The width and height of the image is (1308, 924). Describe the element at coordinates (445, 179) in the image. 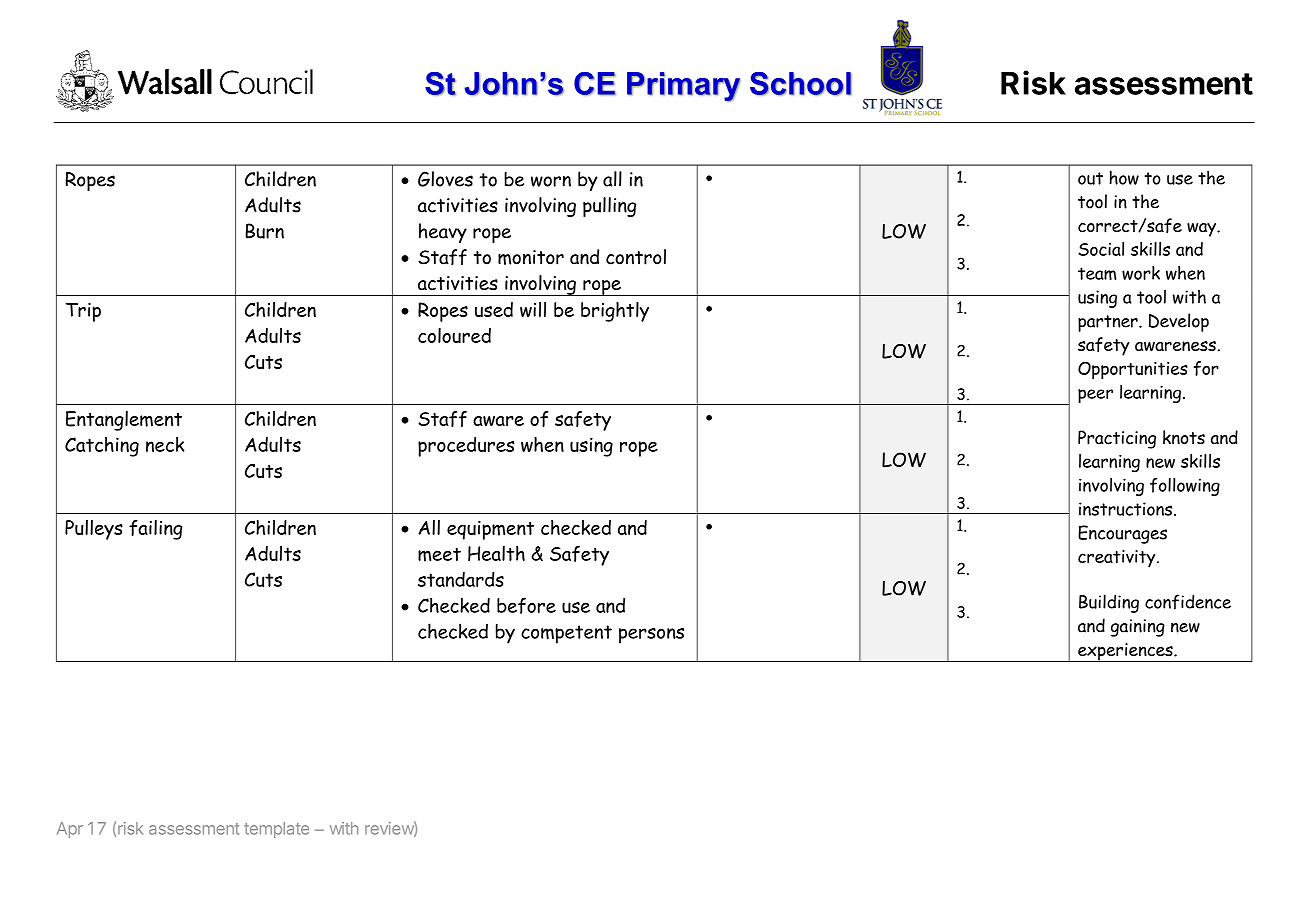

I see `Gloves` at that location.
